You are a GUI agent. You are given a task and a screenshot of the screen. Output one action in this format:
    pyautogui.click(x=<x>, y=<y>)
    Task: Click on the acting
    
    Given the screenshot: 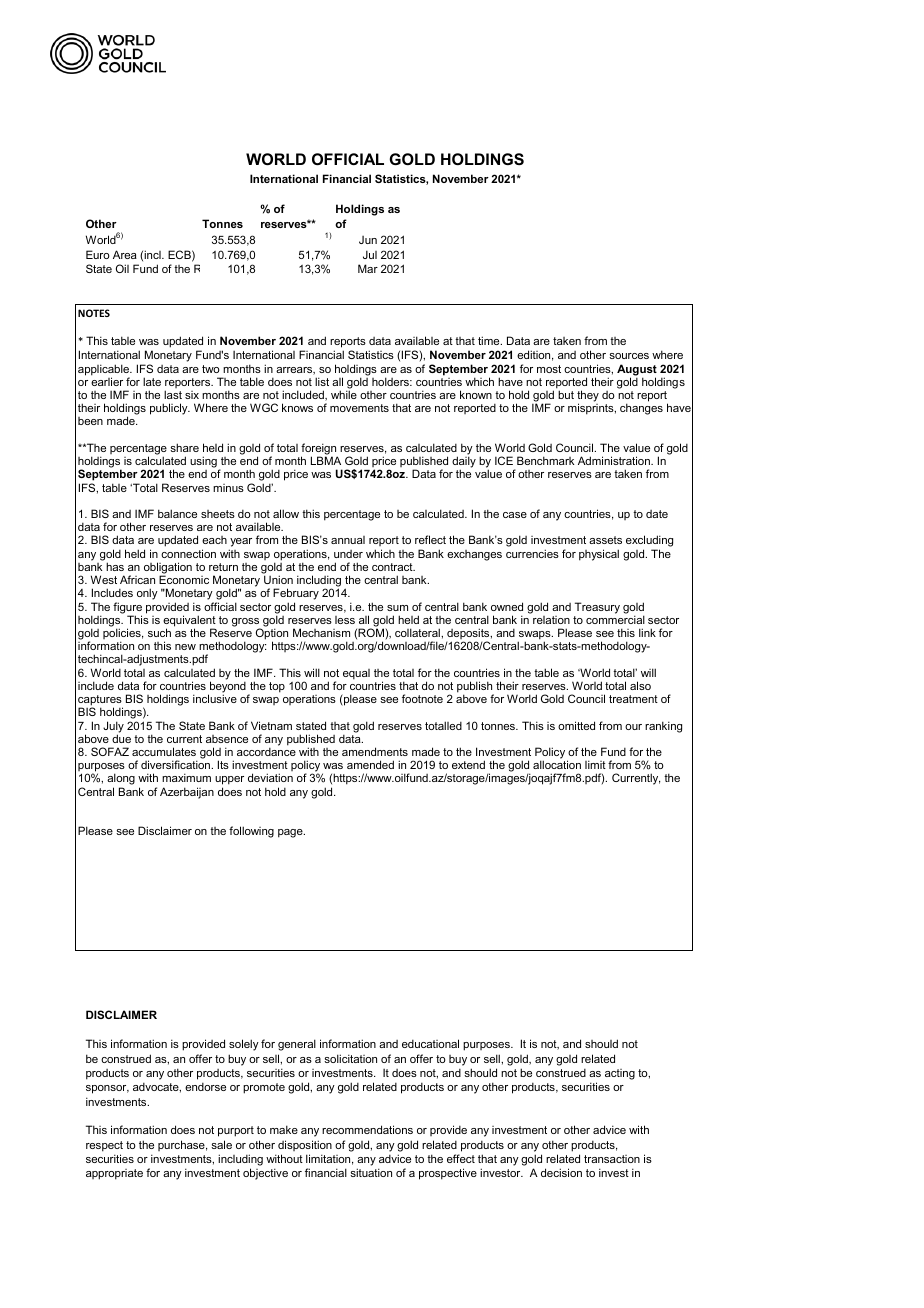 What is the action you would take?
    pyautogui.click(x=620, y=1074)
